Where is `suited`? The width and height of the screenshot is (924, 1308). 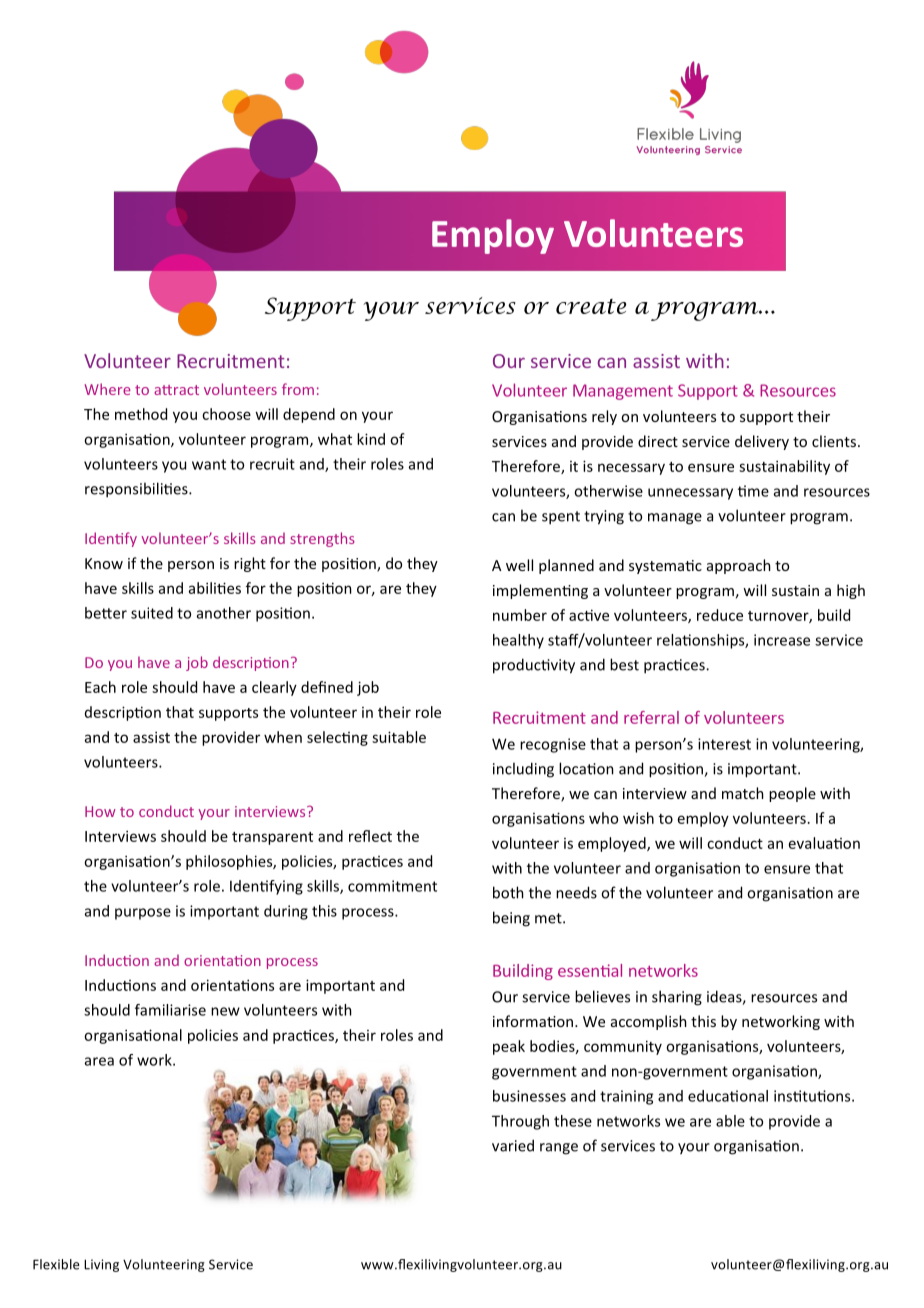
suited is located at coordinates (152, 613).
